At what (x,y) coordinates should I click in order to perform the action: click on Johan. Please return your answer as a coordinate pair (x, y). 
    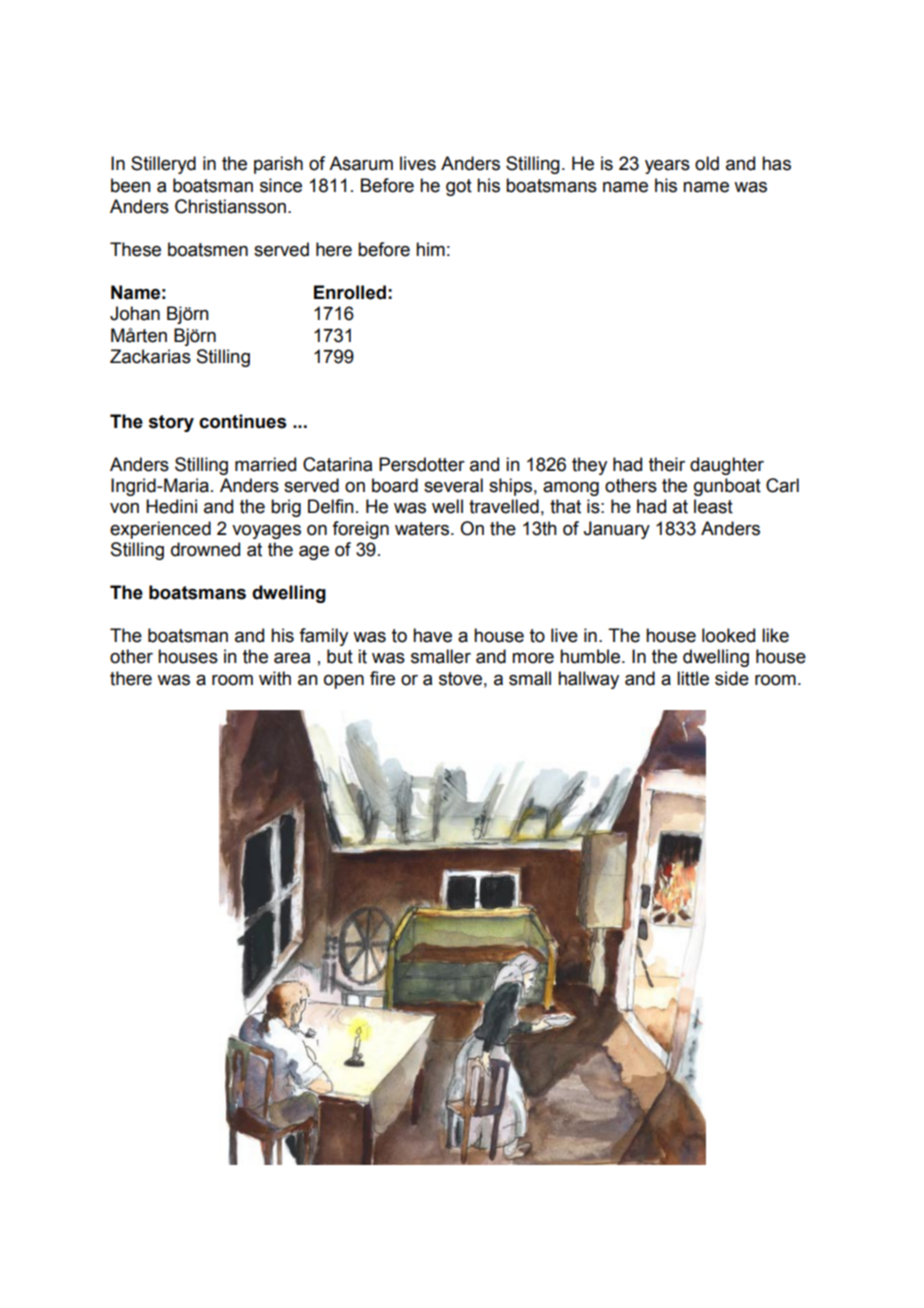
    Looking at the image, I should click on (135, 313).
